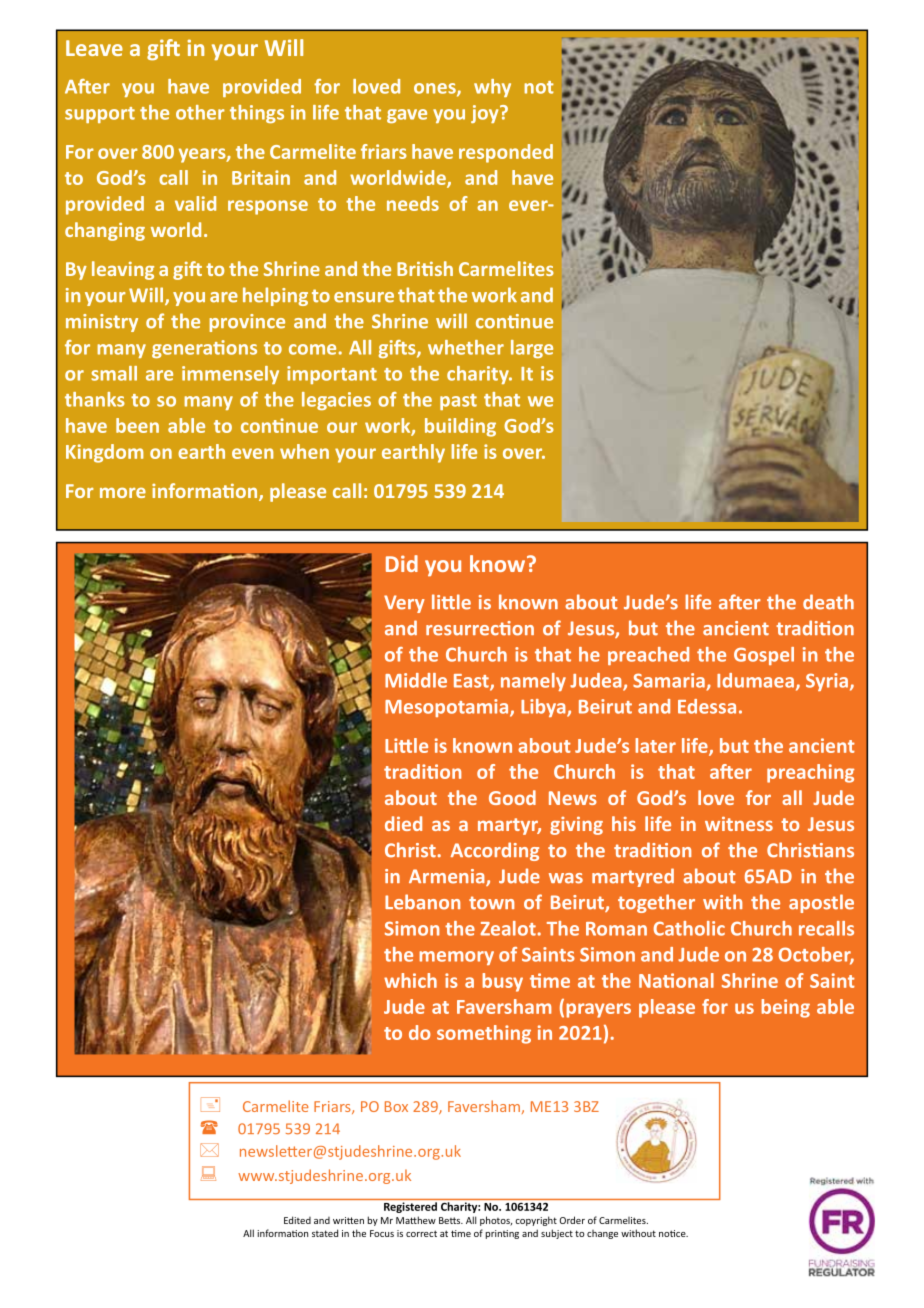  What do you see at coordinates (764, 656) in the screenshot?
I see `Gospel` at bounding box center [764, 656].
